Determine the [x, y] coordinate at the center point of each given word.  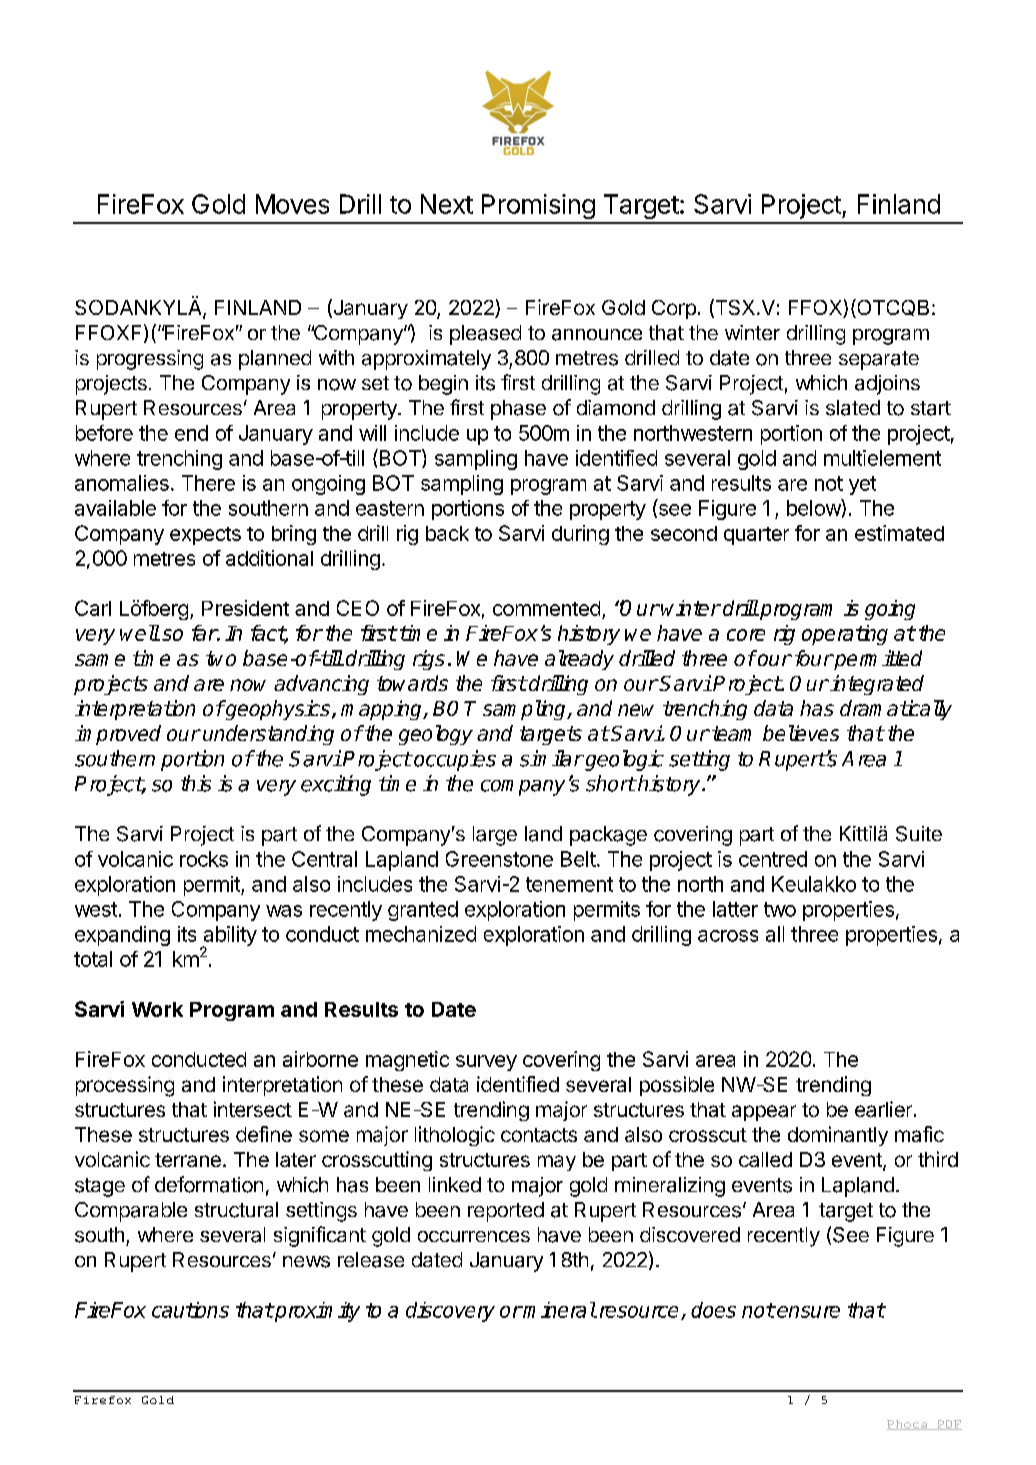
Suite [919, 834]
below [814, 507]
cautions [190, 1310]
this [196, 783]
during [580, 535]
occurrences [474, 1236]
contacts [539, 1135]
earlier [883, 1109]
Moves [292, 204]
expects [205, 536]
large [495, 836]
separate [879, 360]
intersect [253, 1109]
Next [447, 204]
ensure [807, 1312]
